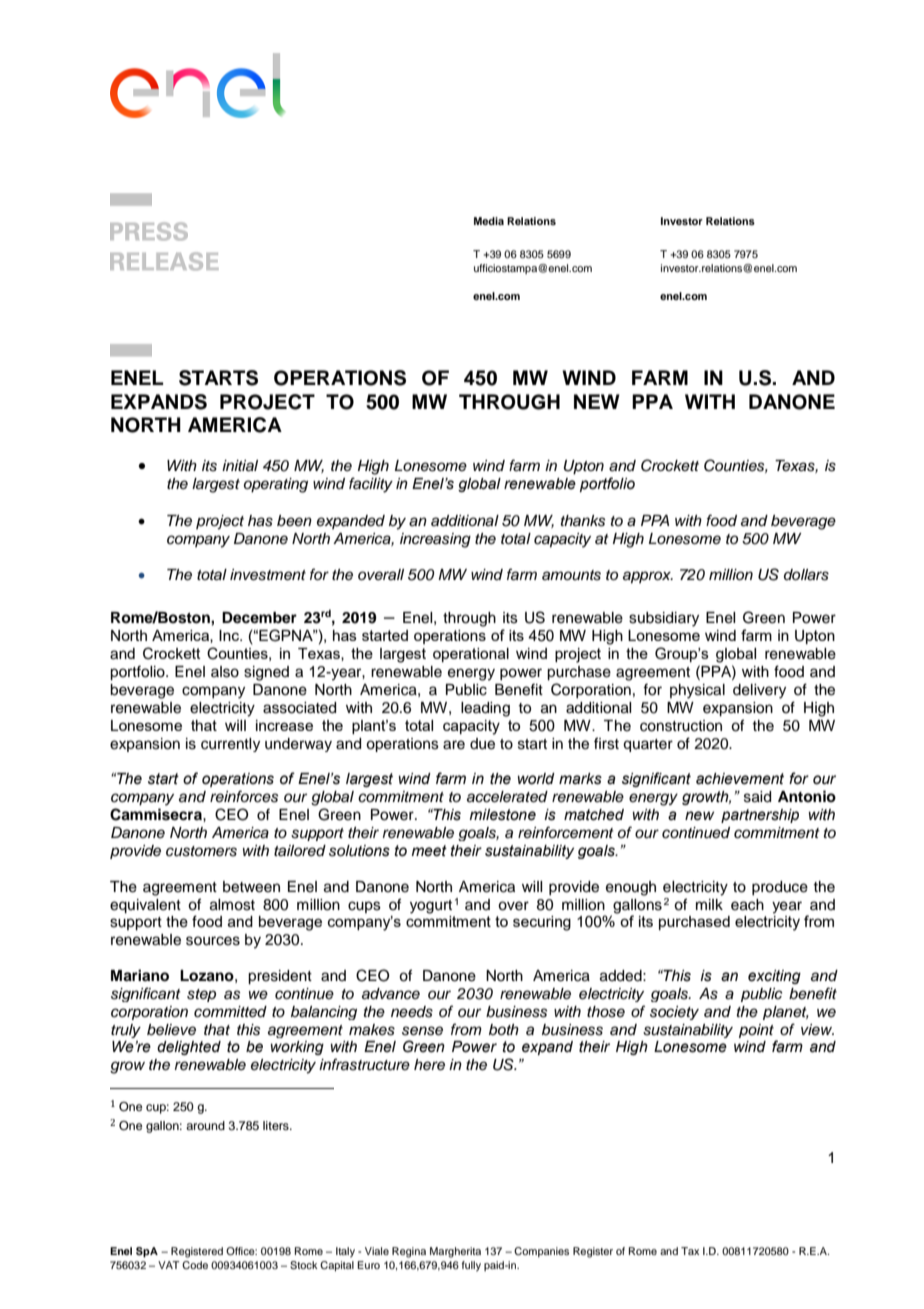 This screenshot has height=1309, width=924. I want to click on due, so click(482, 744).
